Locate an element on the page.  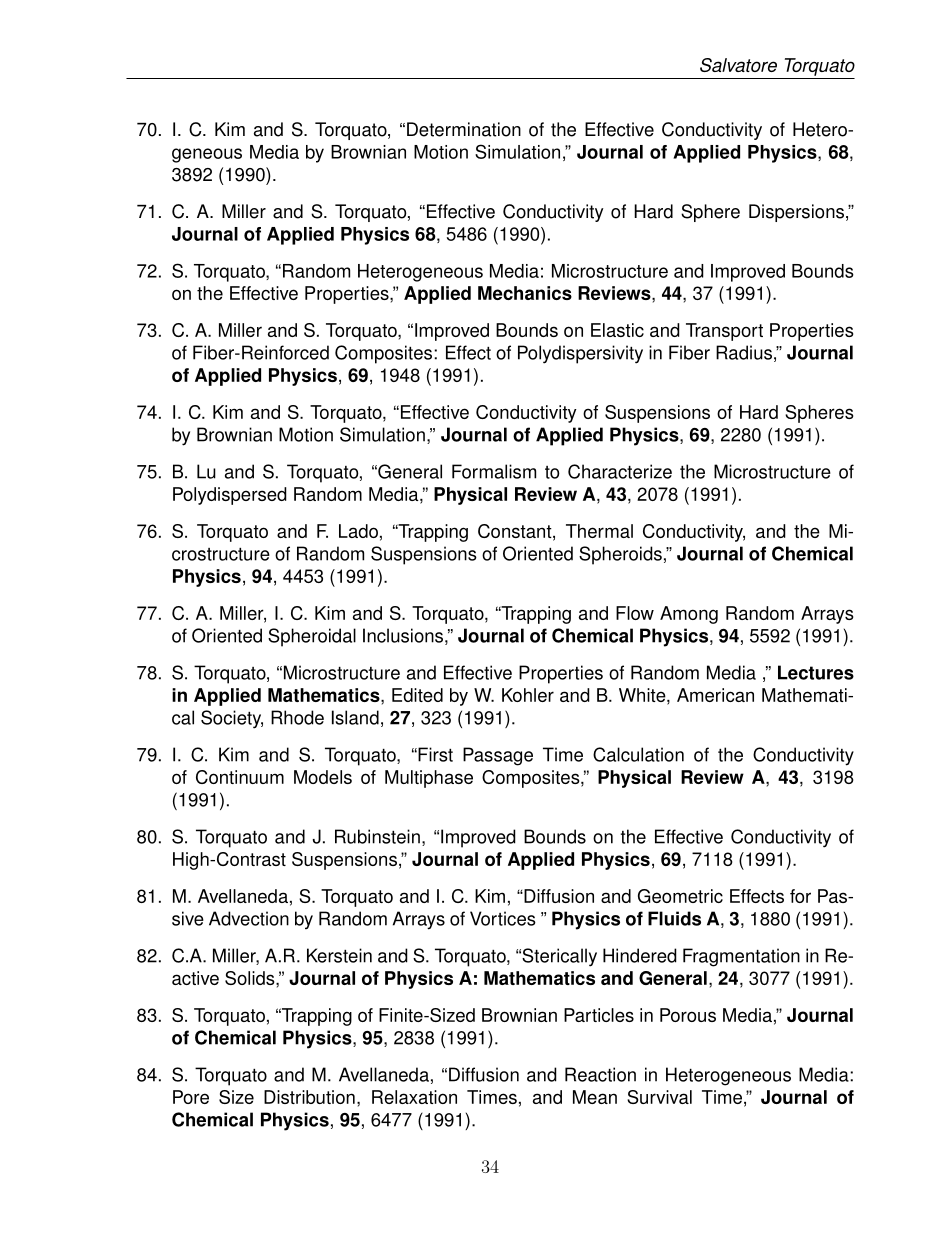
Among is located at coordinates (689, 615).
